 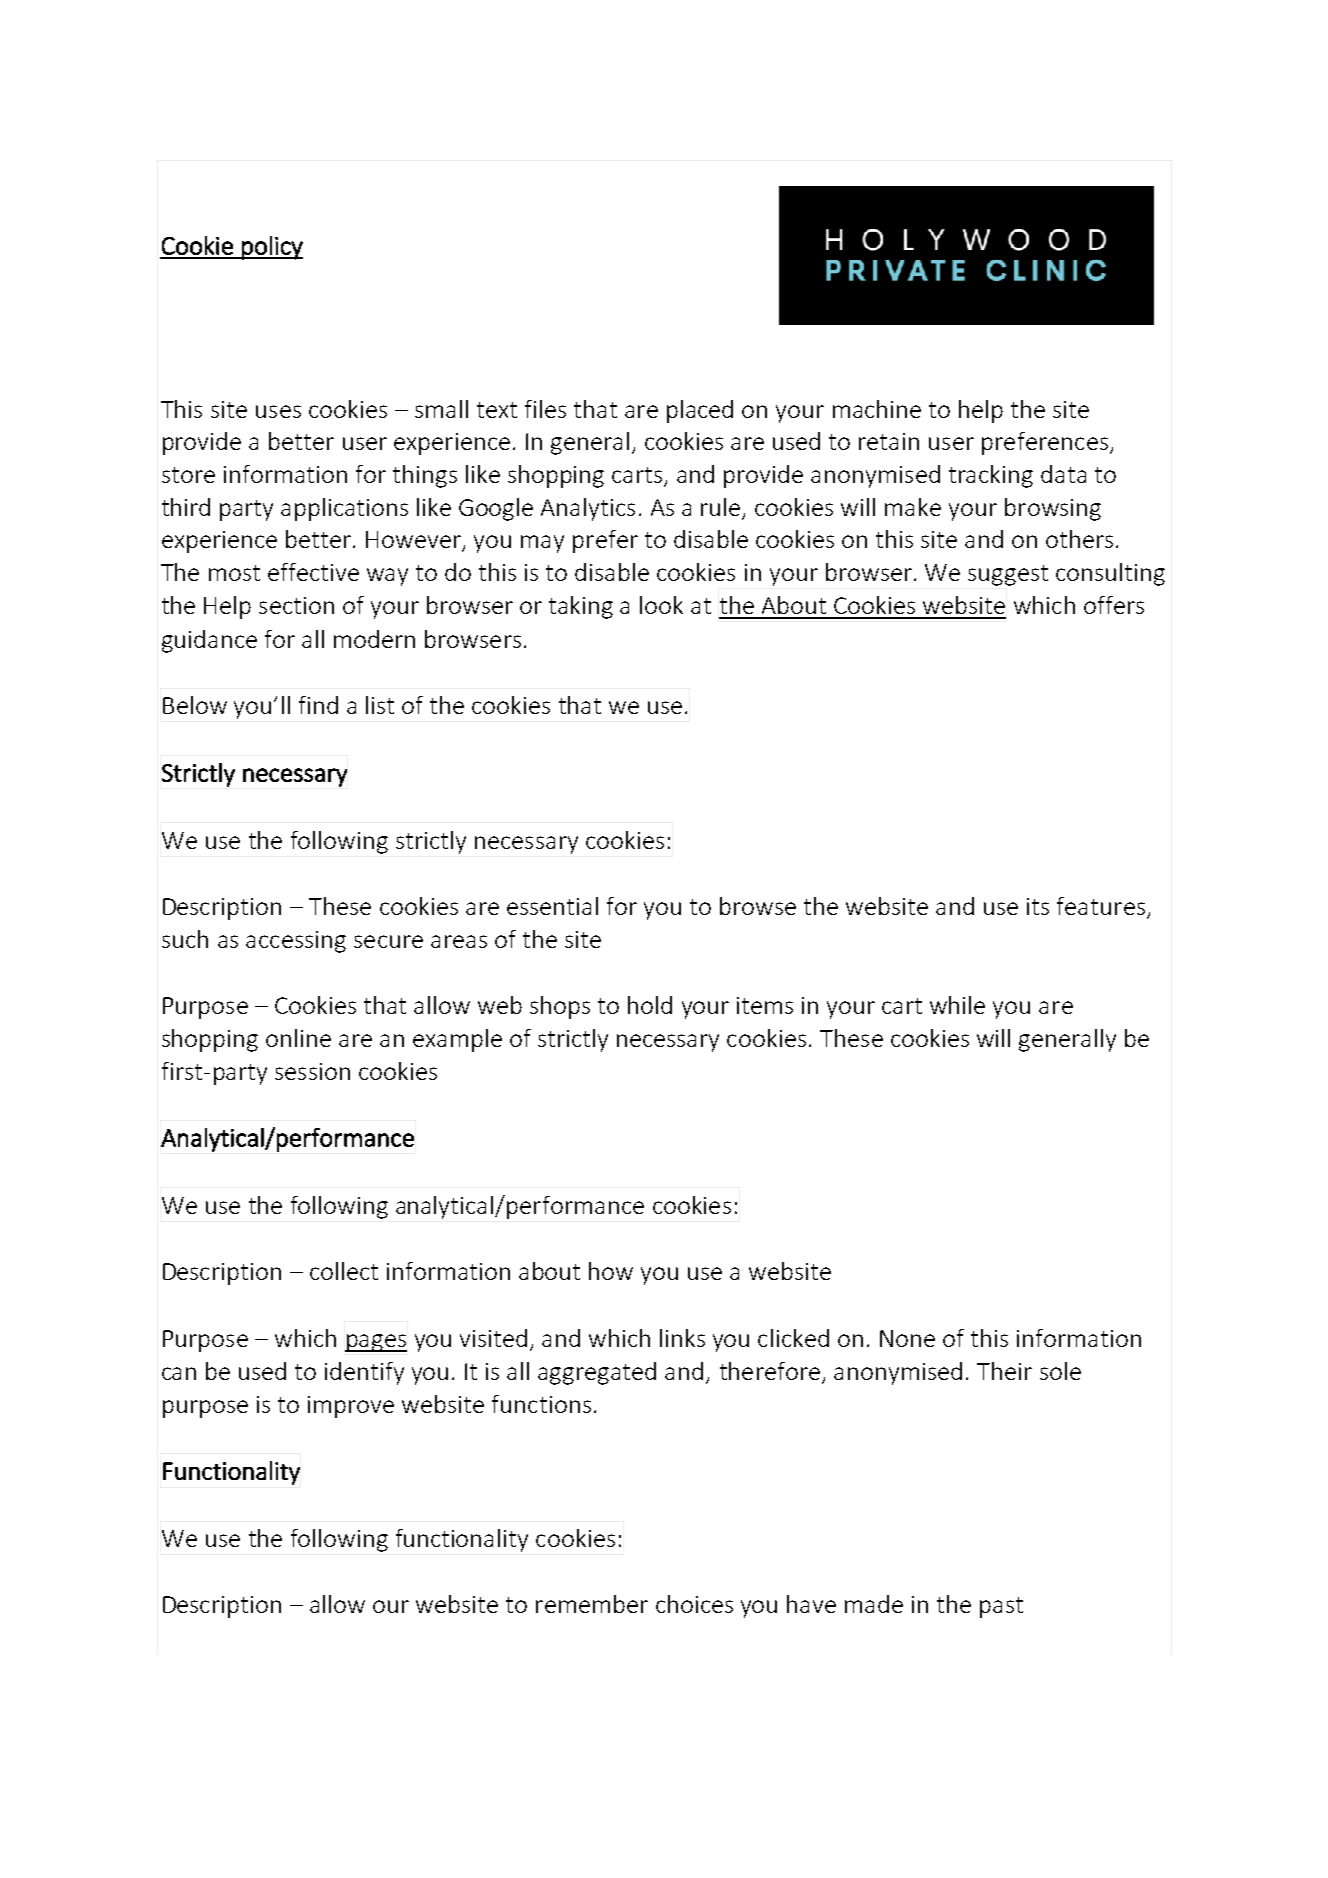 I want to click on accessing, so click(x=296, y=942).
